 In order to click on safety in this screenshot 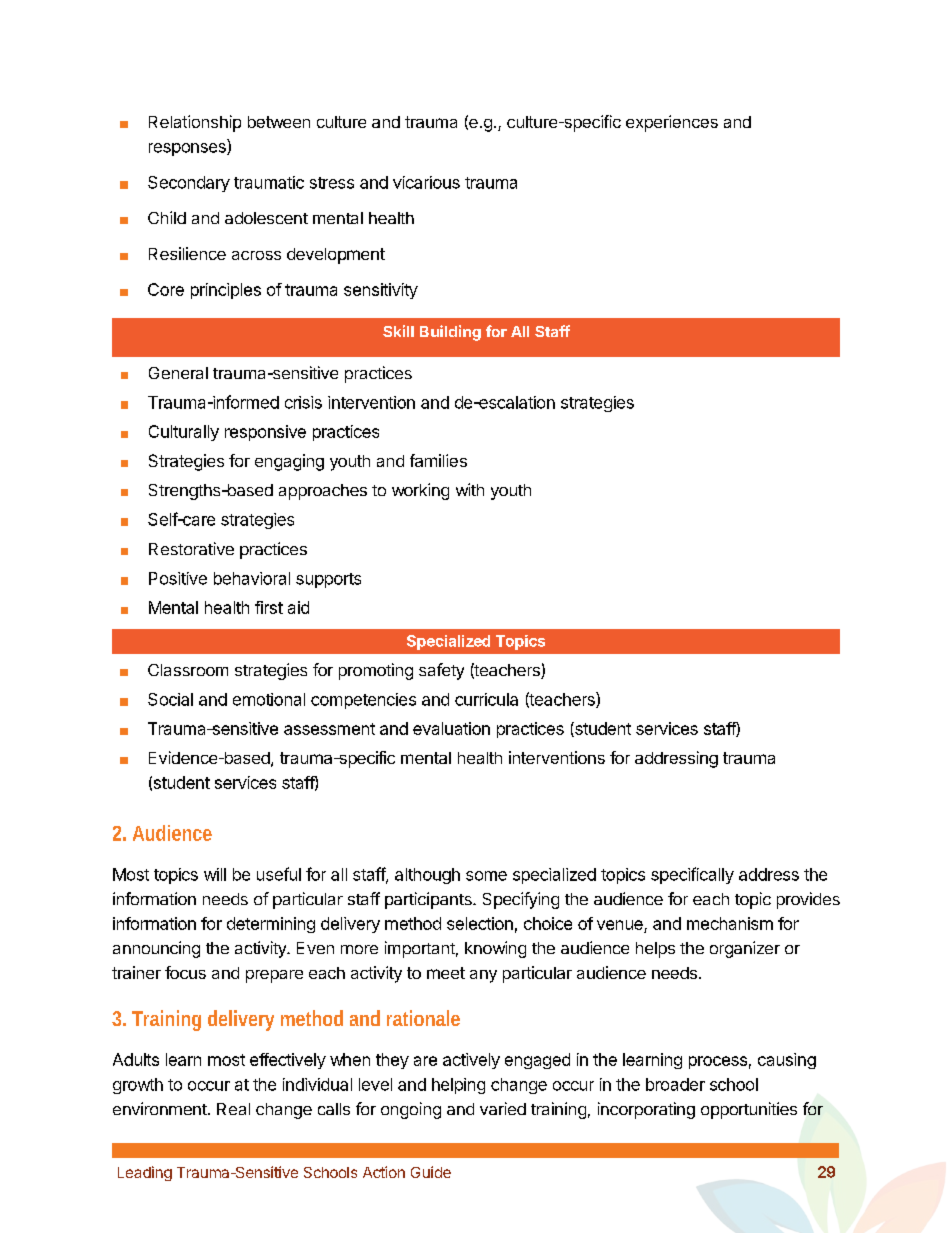, I will do `click(441, 671)`.
